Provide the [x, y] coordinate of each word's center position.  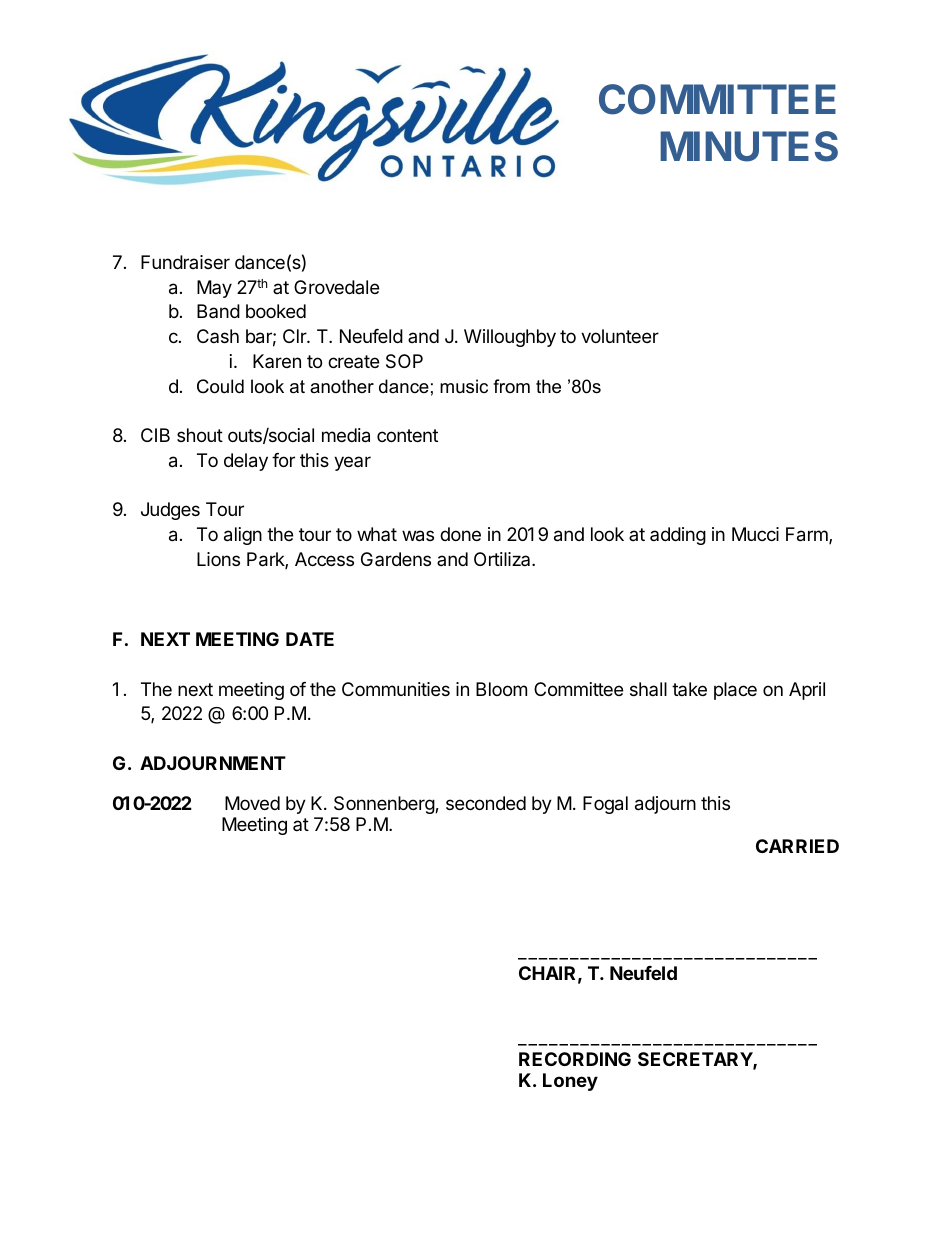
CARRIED [797, 846]
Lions [218, 559]
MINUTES [749, 146]
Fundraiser [185, 262]
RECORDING [575, 1059]
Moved [252, 803]
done [460, 534]
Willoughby [510, 338]
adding [678, 536]
